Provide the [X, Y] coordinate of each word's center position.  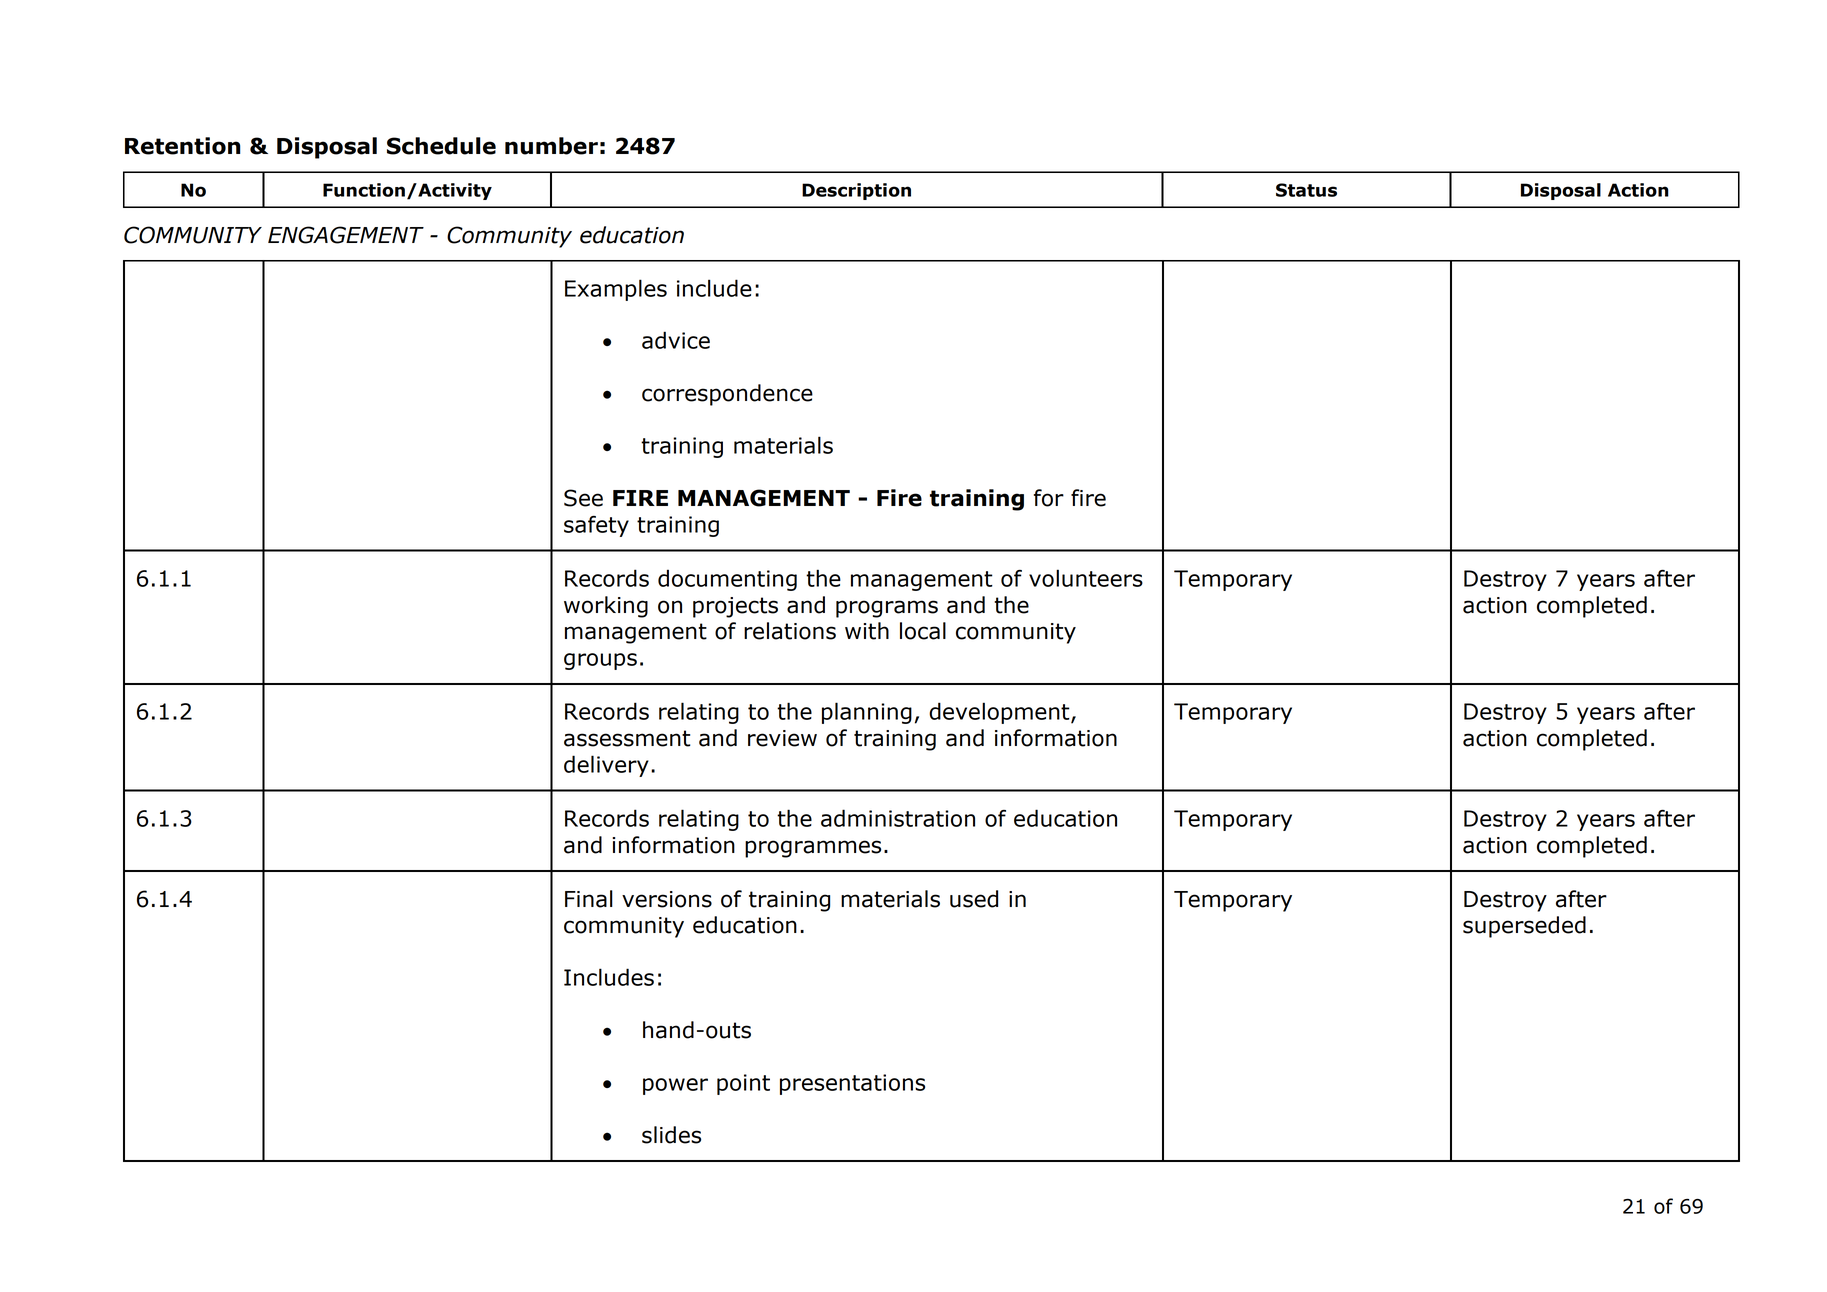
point [743, 1084]
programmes [813, 849]
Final [589, 899]
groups [600, 661]
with [867, 631]
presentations [852, 1084]
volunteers [1086, 578]
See [583, 498]
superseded [1524, 927]
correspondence [727, 395]
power [675, 1086]
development [1000, 713]
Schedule [441, 146]
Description [856, 191]
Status [1306, 190]
